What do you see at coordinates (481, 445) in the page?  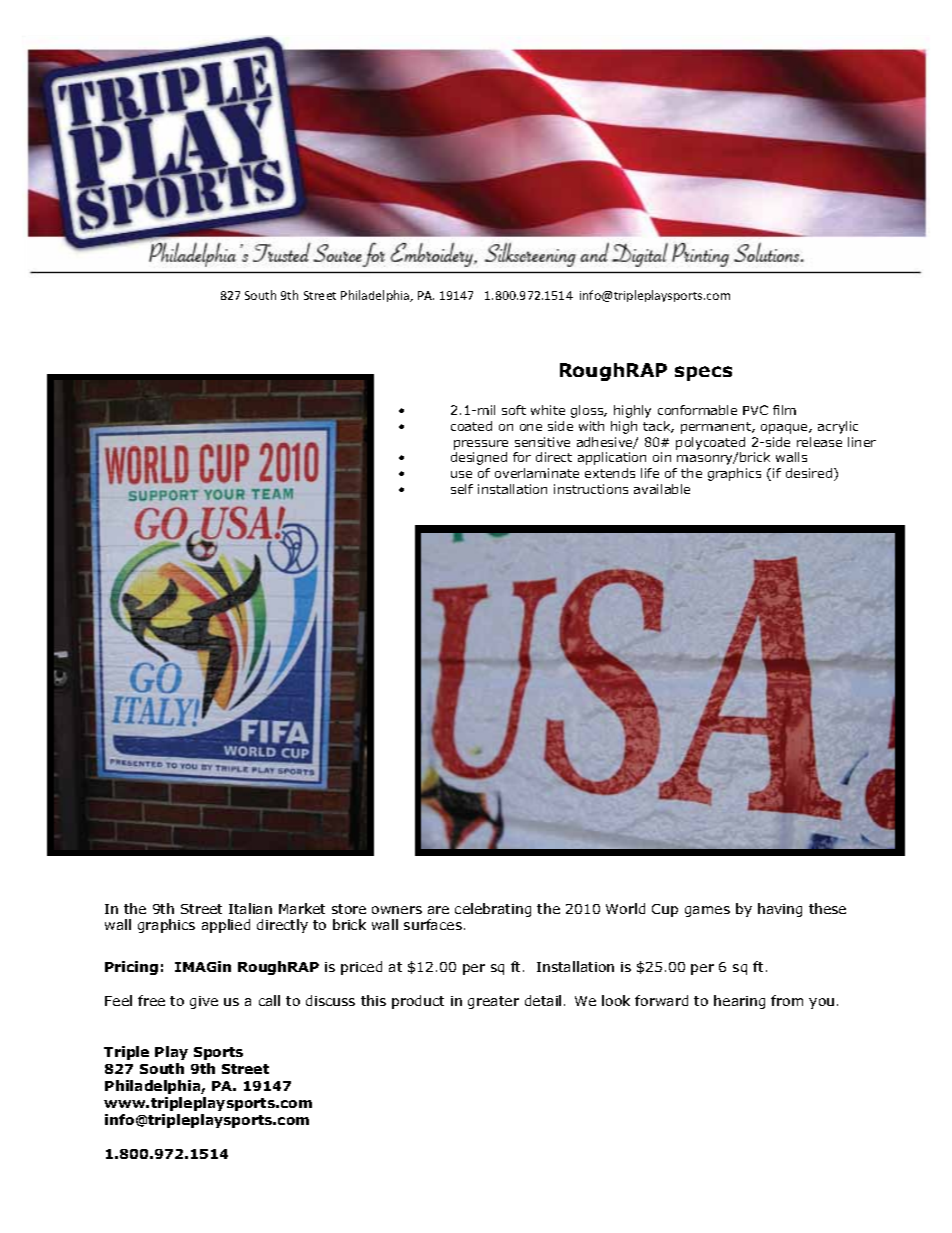 I see `pressure` at bounding box center [481, 445].
